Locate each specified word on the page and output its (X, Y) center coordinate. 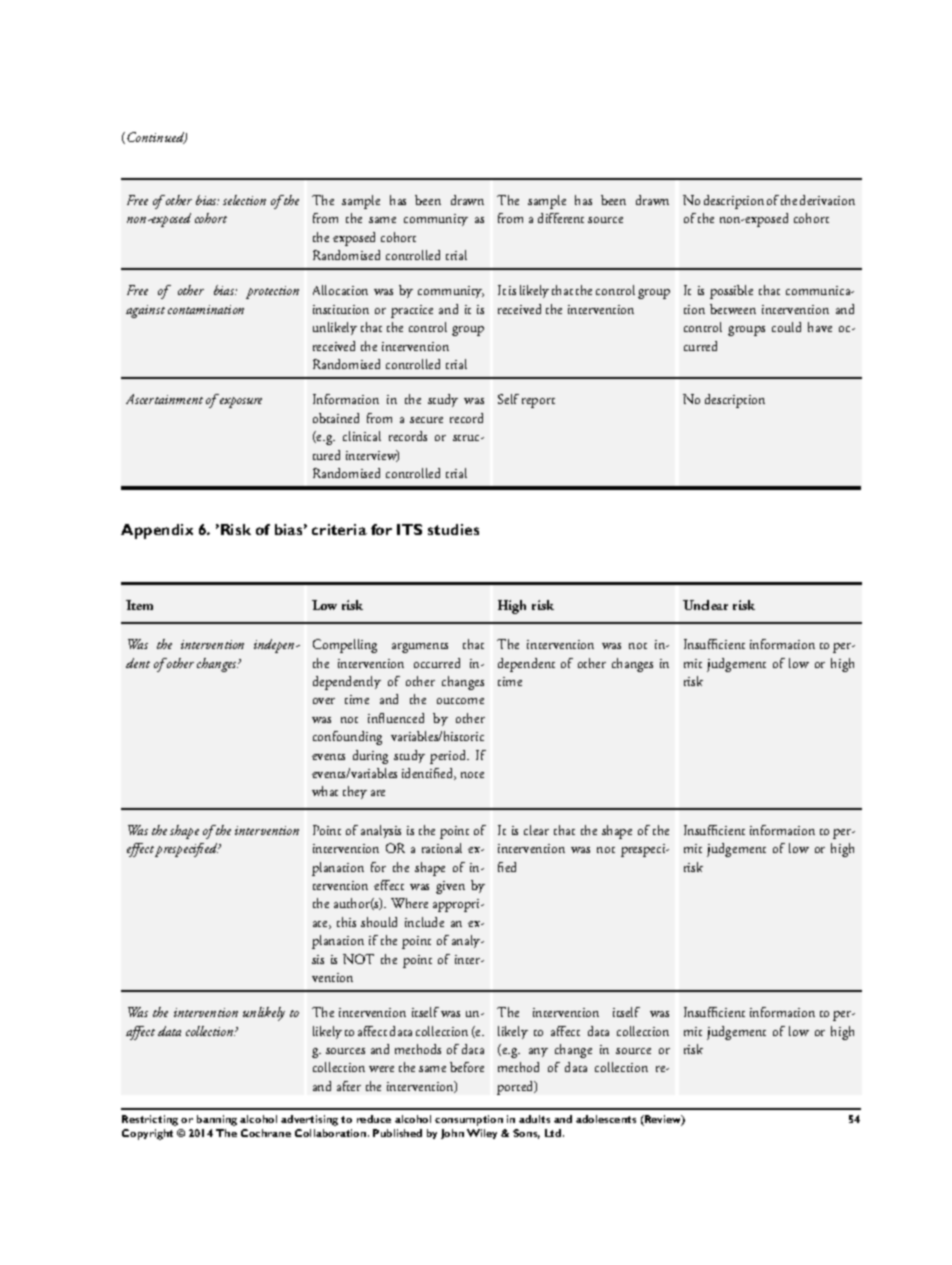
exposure (241, 402)
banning (217, 1120)
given (450, 887)
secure (426, 420)
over (324, 701)
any (538, 1052)
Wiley (482, 1134)
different (561, 218)
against (145, 311)
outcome (460, 701)
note (472, 775)
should (379, 922)
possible (731, 292)
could (786, 327)
